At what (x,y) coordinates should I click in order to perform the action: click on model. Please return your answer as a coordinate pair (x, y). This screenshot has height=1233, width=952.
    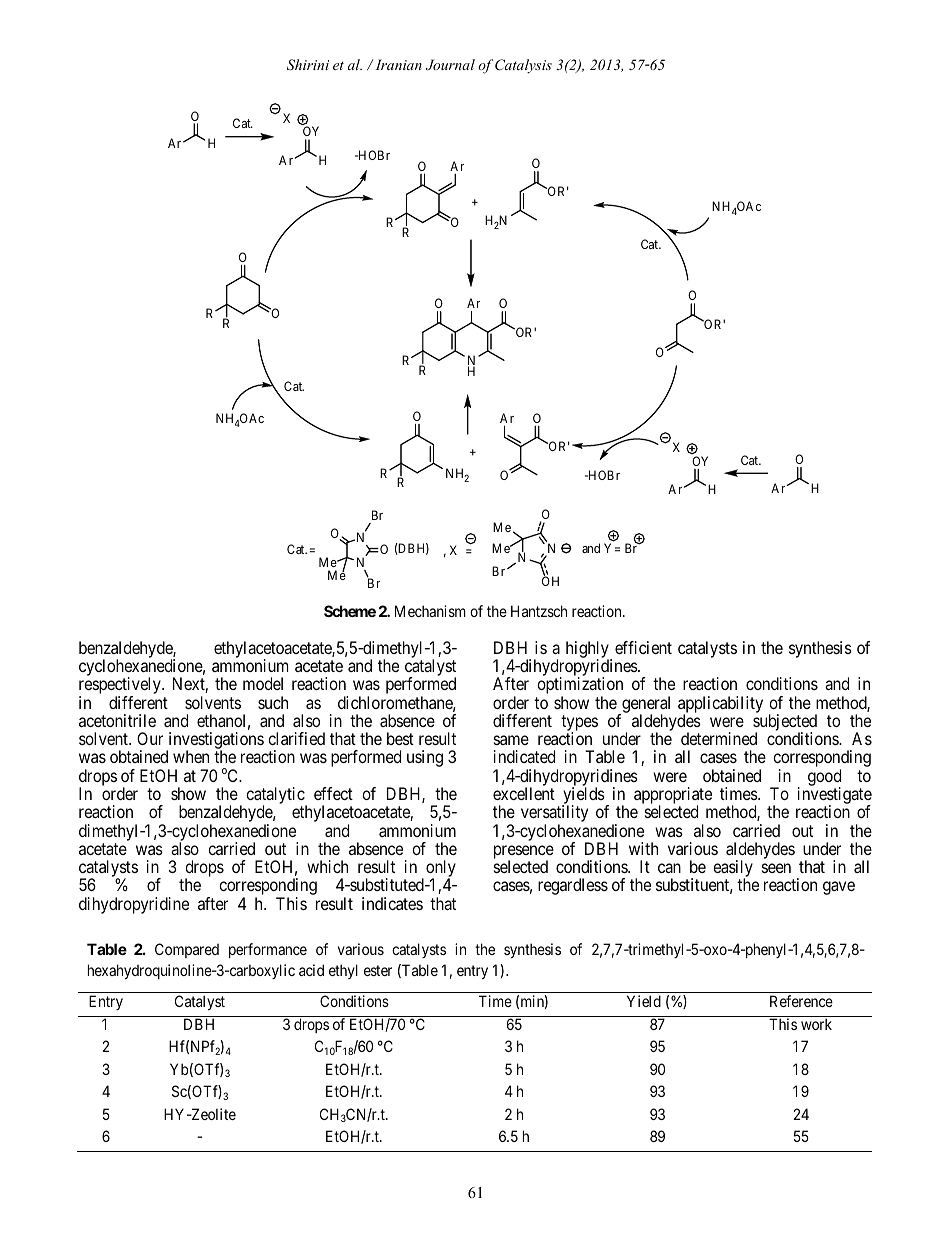
    Looking at the image, I should click on (263, 683).
